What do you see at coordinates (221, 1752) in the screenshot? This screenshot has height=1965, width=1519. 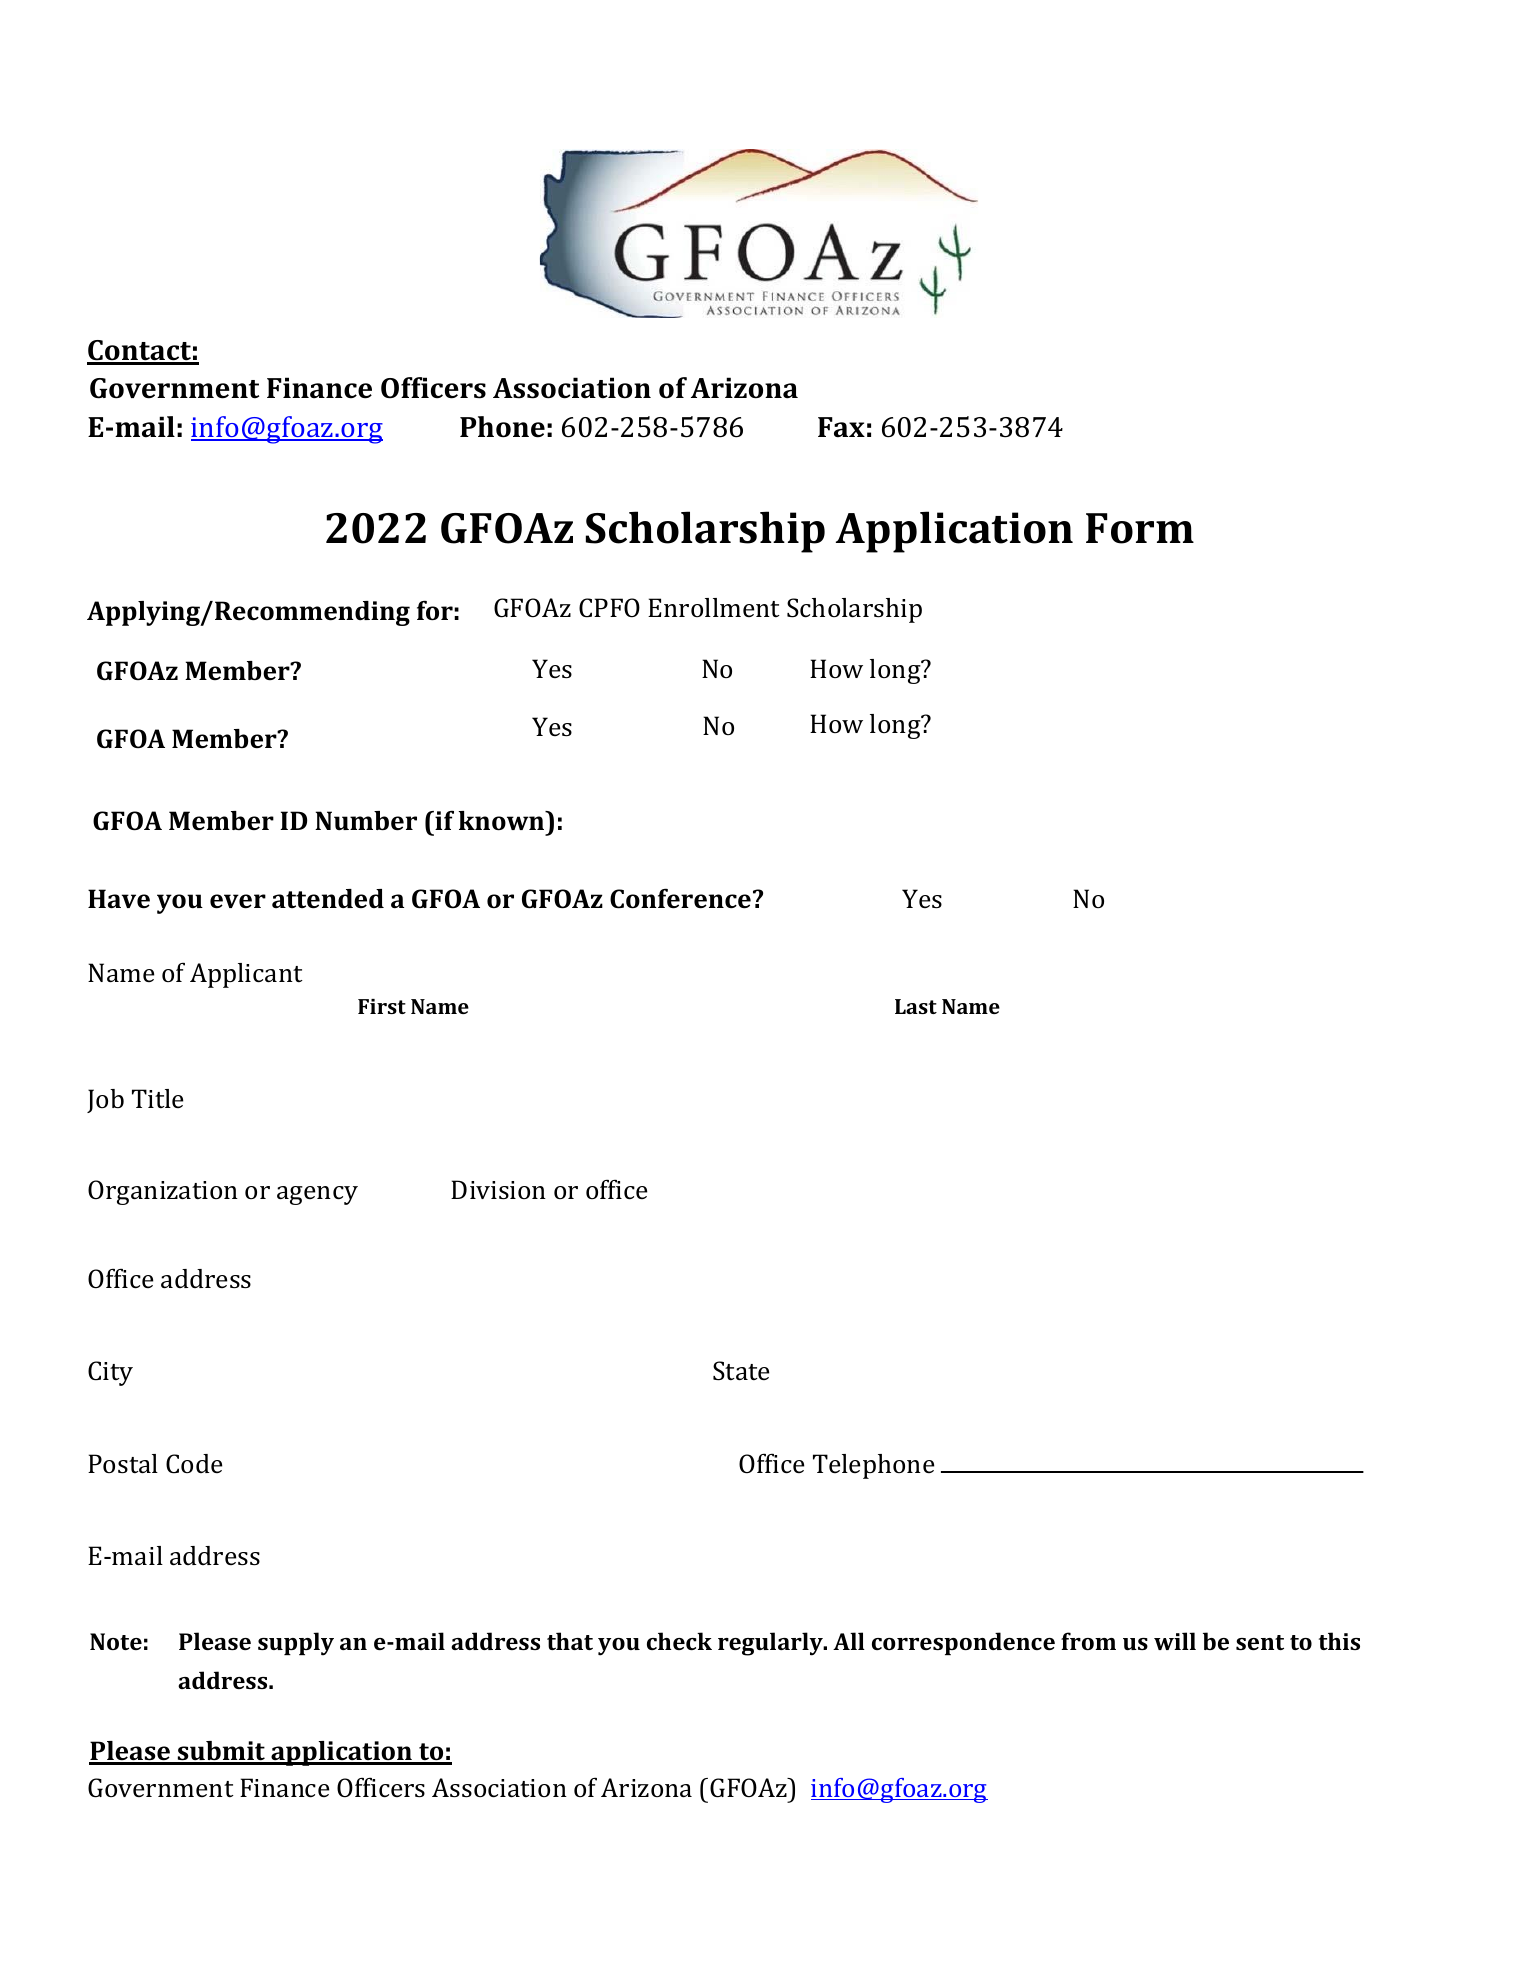 I see `submit` at bounding box center [221, 1752].
